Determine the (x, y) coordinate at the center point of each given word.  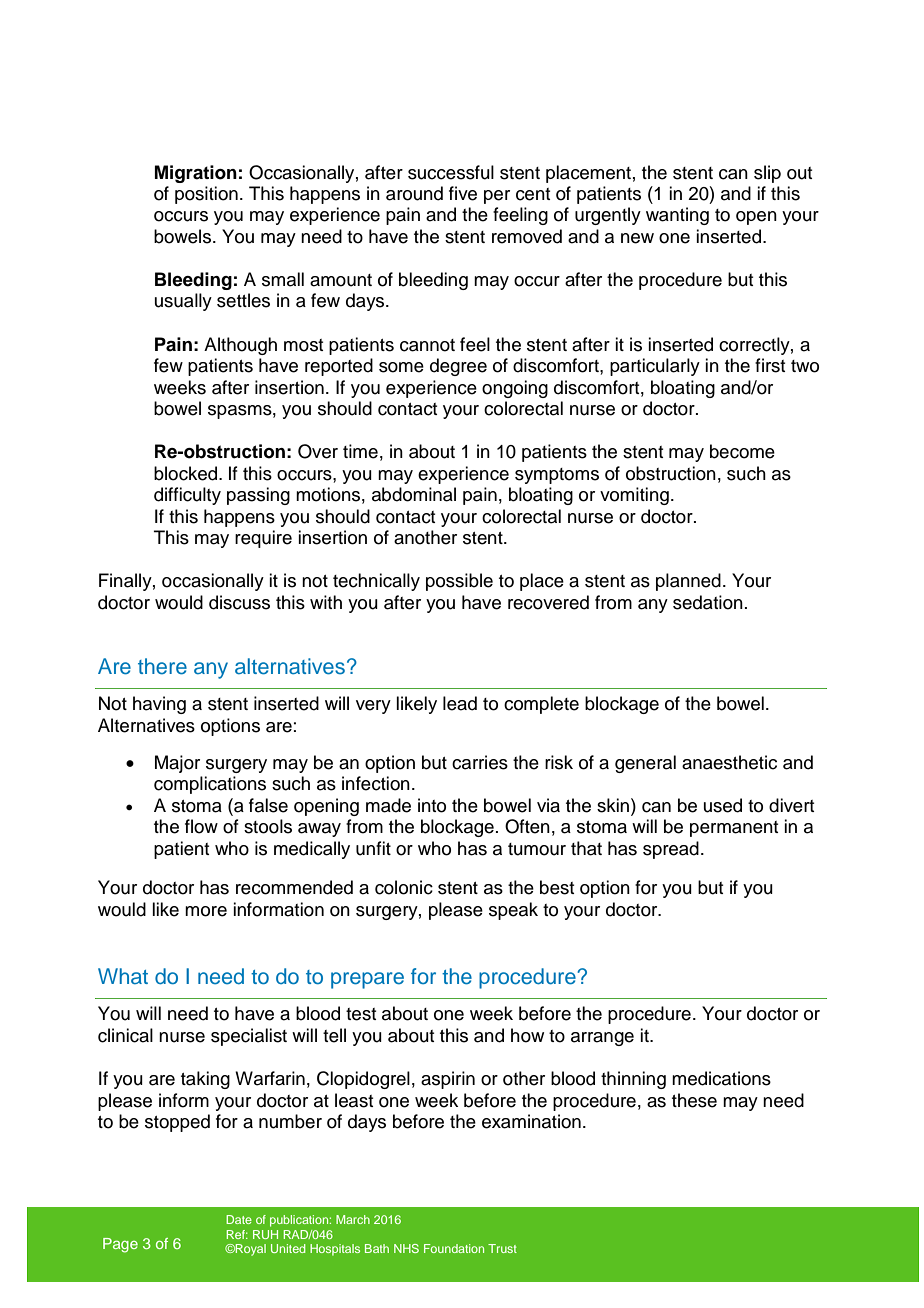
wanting (677, 216)
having (159, 705)
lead (460, 703)
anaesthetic (729, 762)
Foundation (454, 1248)
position (206, 195)
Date (239, 1219)
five (463, 193)
